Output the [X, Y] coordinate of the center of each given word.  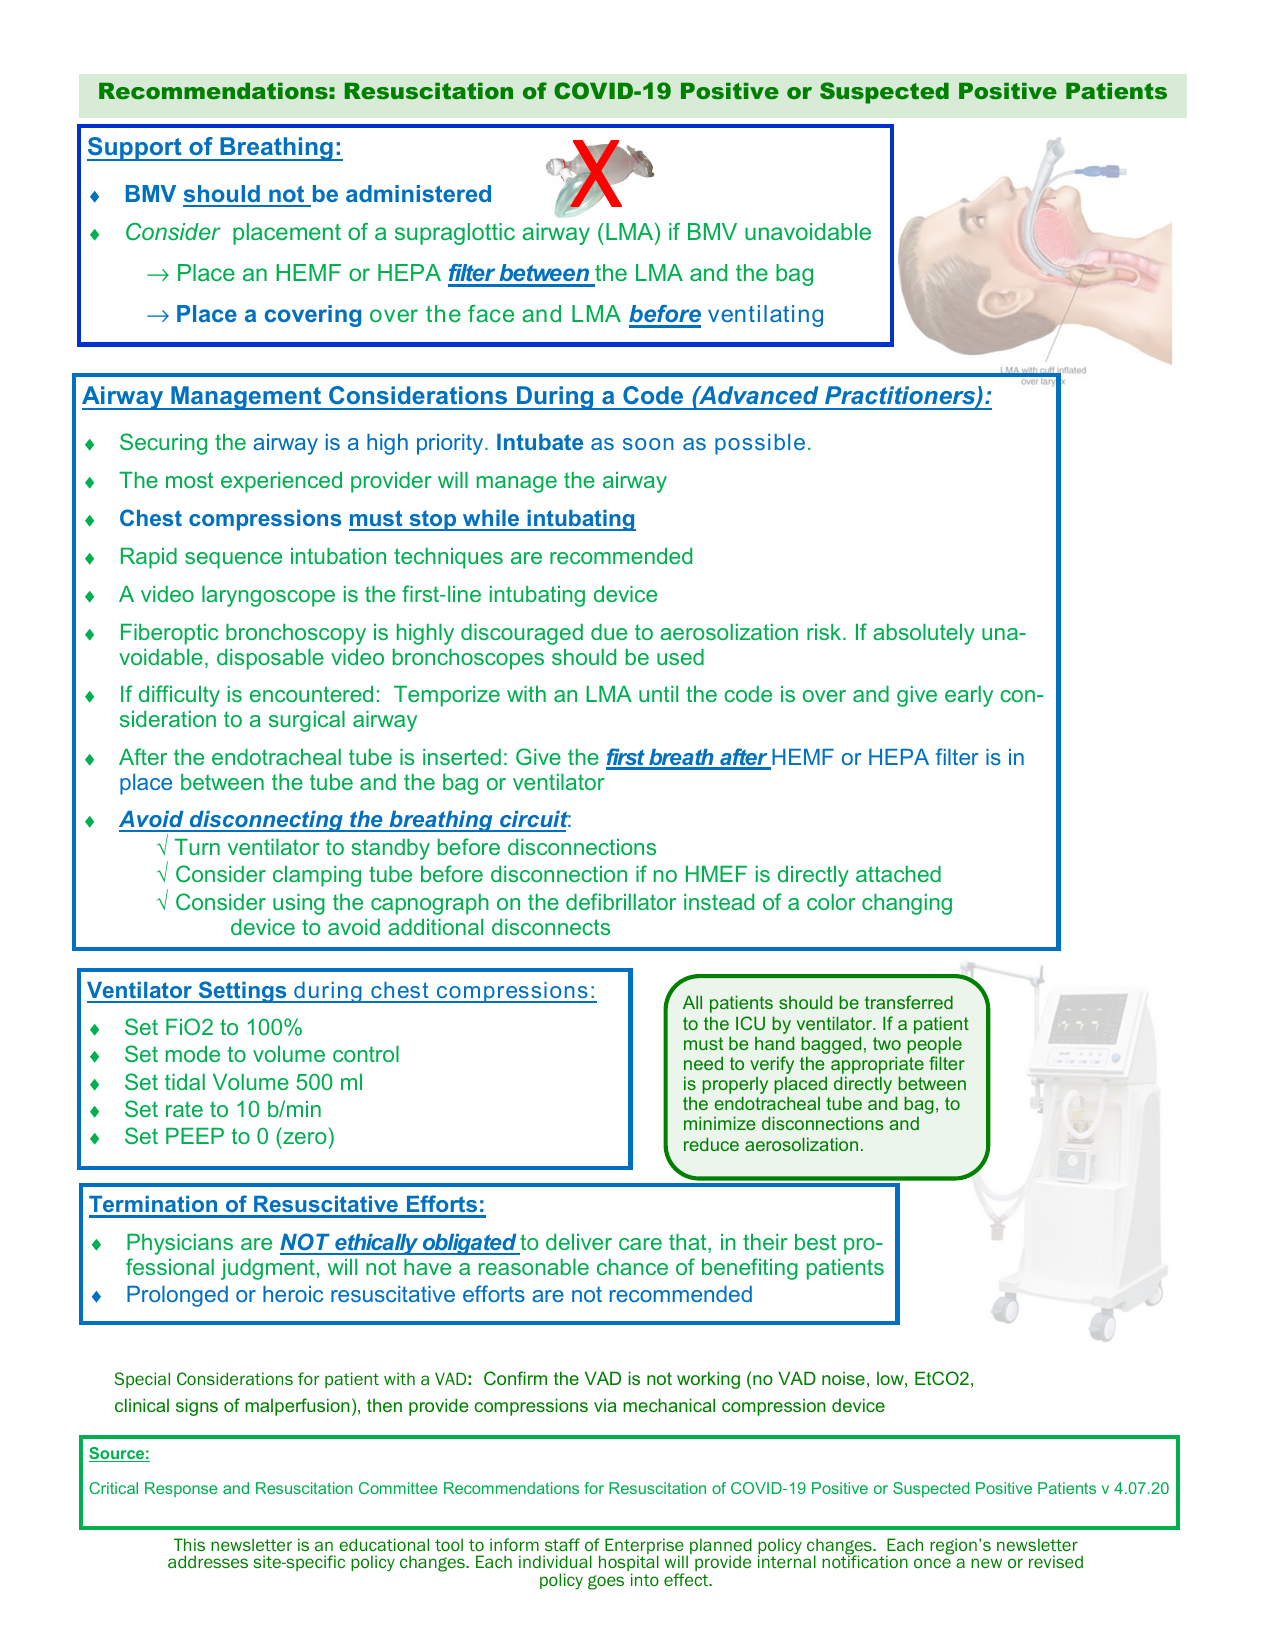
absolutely [924, 634]
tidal [185, 1082]
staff [562, 1544]
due [609, 632]
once [932, 1563]
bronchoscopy [296, 634]
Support [135, 149]
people [934, 1045]
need [703, 1063]
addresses [208, 1561]
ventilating [765, 316]
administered [418, 193]
